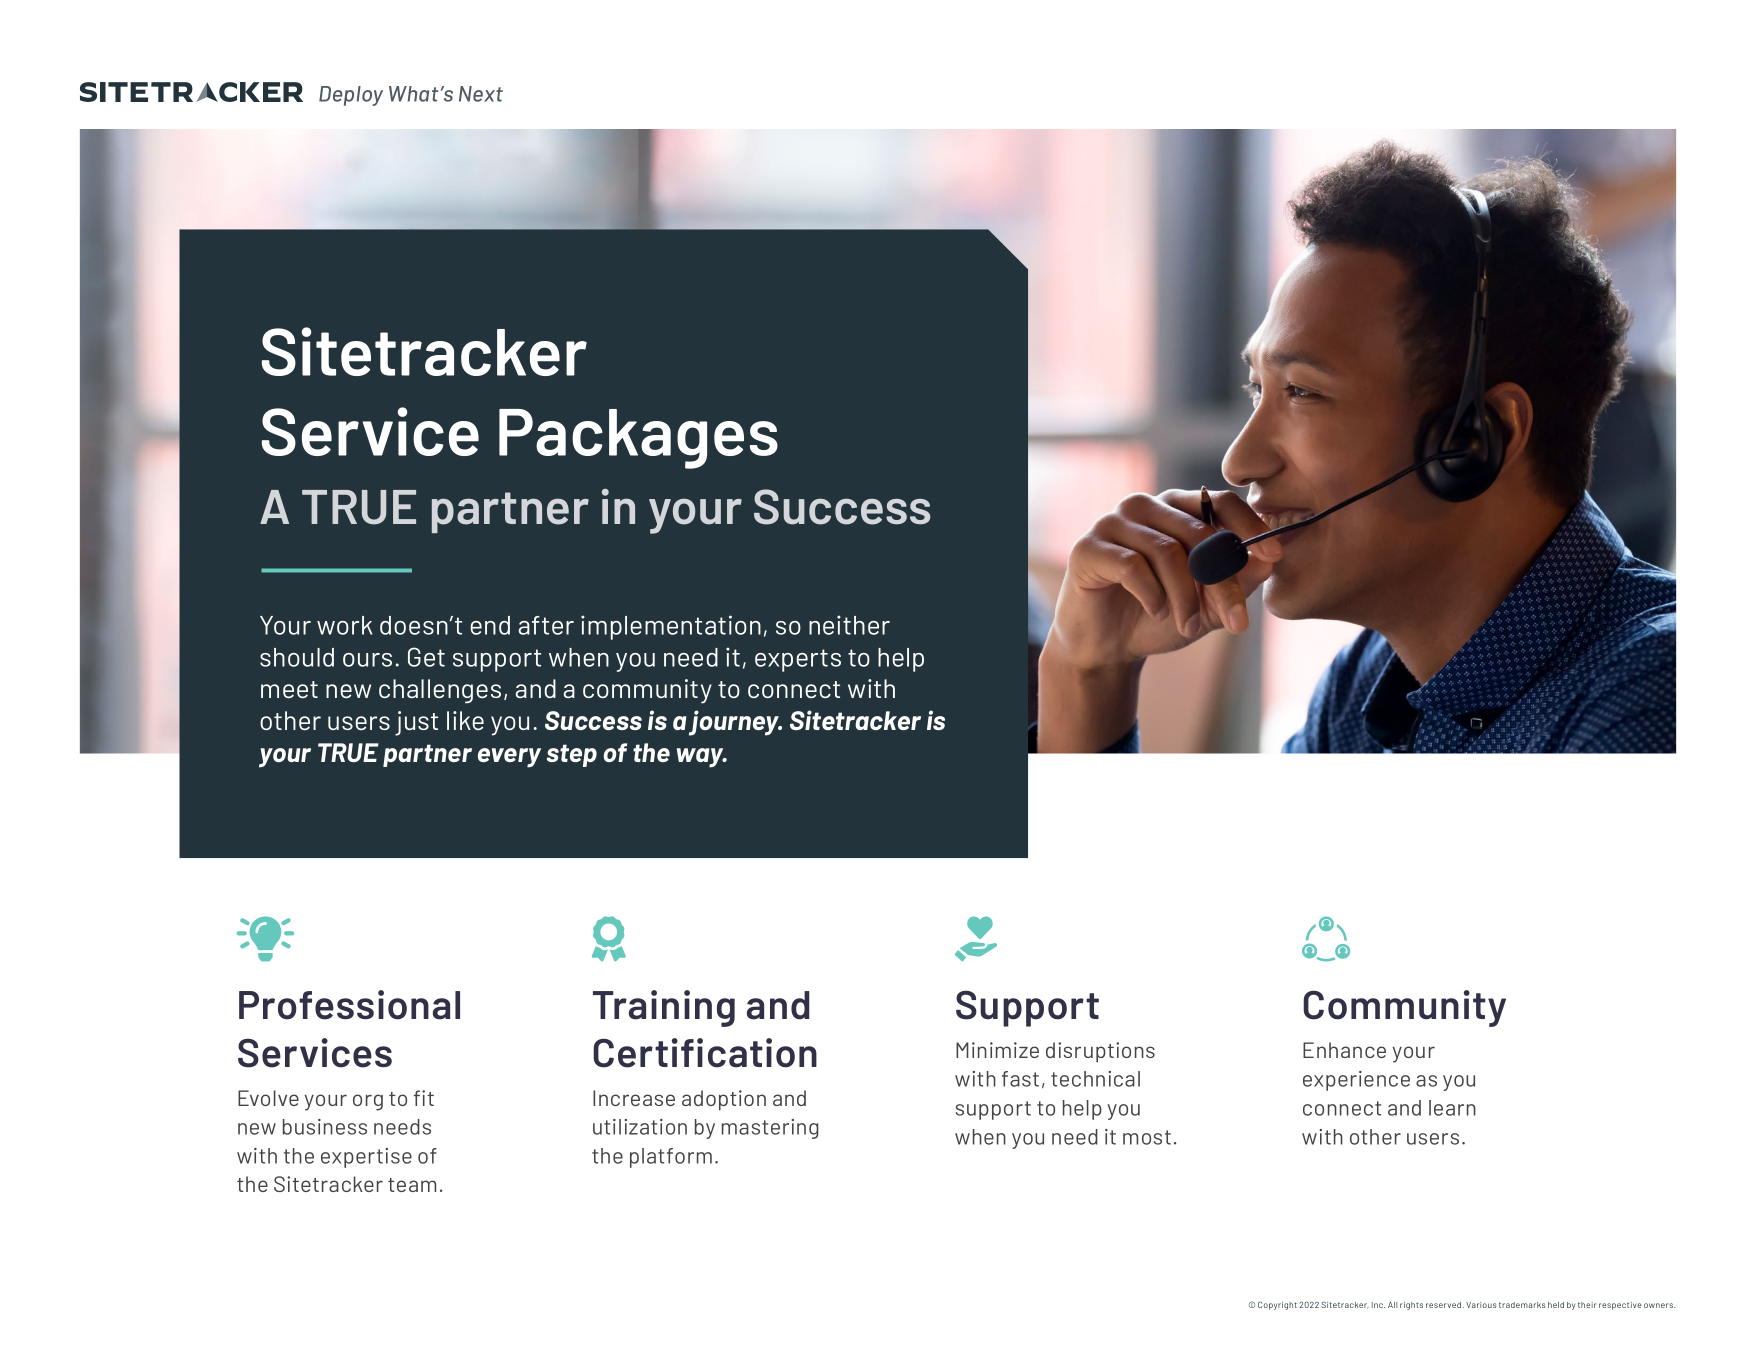 The width and height of the screenshot is (1756, 1357). Describe the element at coordinates (440, 691) in the screenshot. I see `challenges` at that location.
